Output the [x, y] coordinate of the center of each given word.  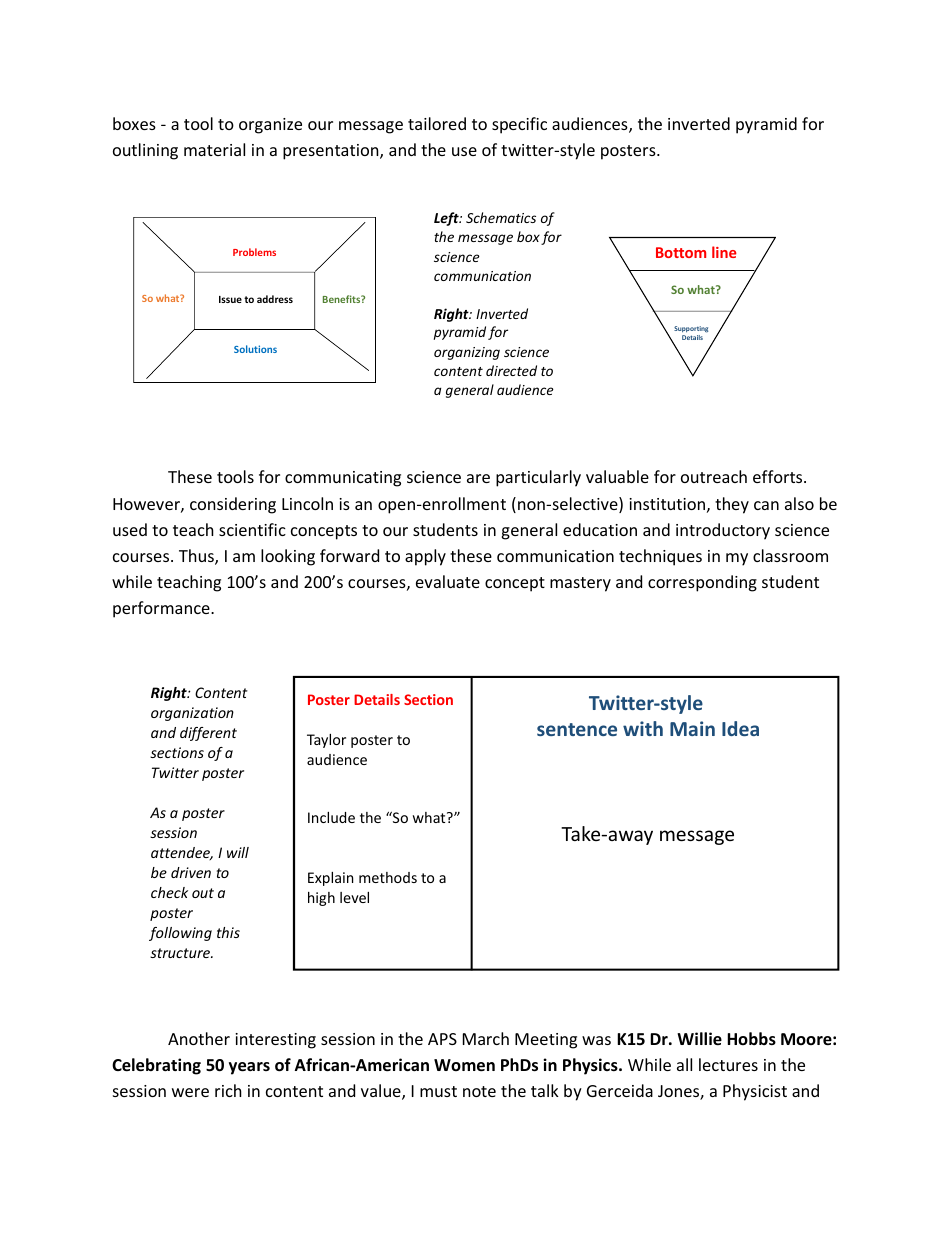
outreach [714, 476]
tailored [437, 123]
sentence [577, 729]
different [208, 734]
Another [199, 1038]
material [214, 149]
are [478, 478]
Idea [740, 728]
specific [519, 125]
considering [233, 505]
